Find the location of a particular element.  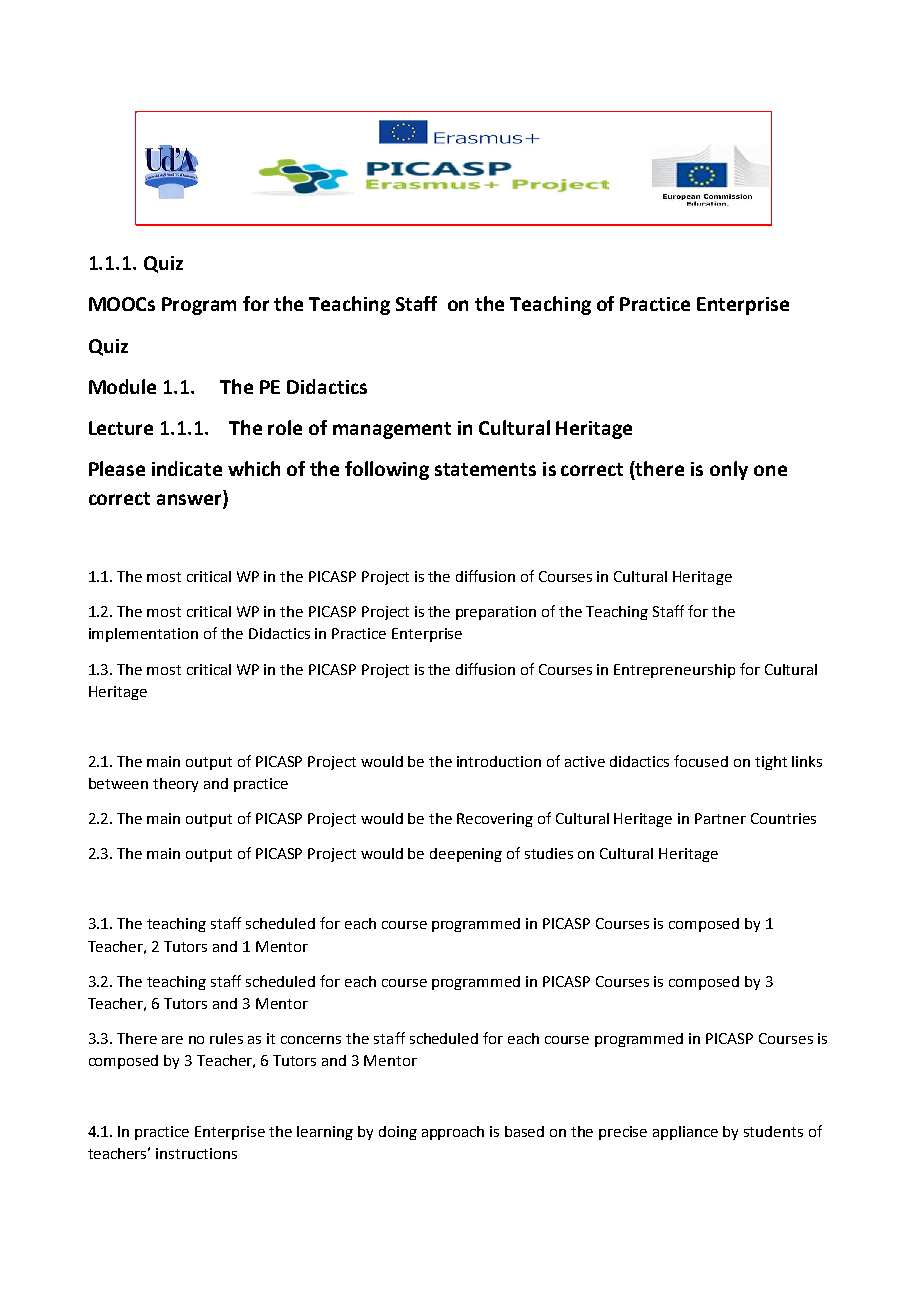

Entrepreneurship is located at coordinates (674, 671).
